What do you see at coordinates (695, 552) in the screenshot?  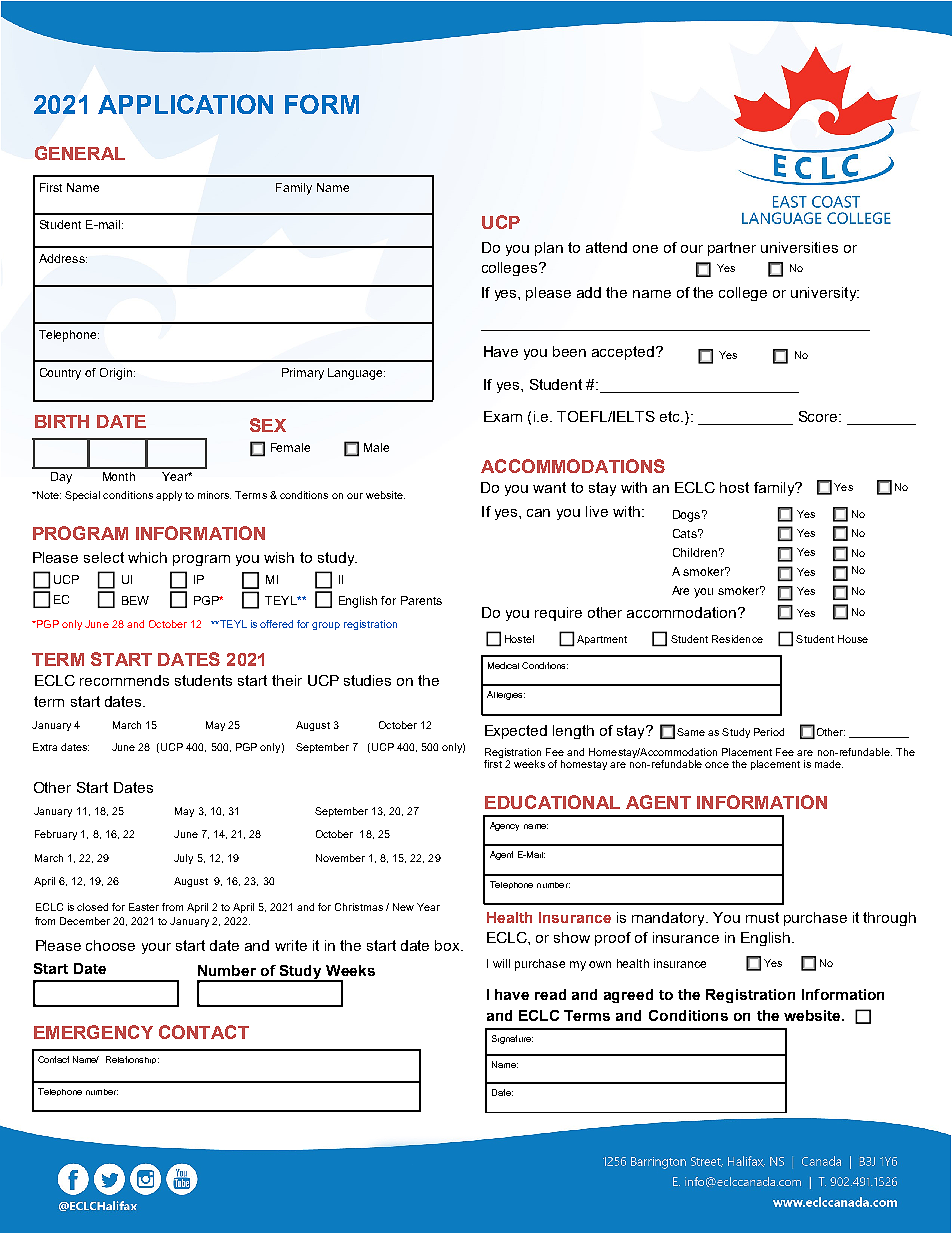 I see `Children` at bounding box center [695, 552].
